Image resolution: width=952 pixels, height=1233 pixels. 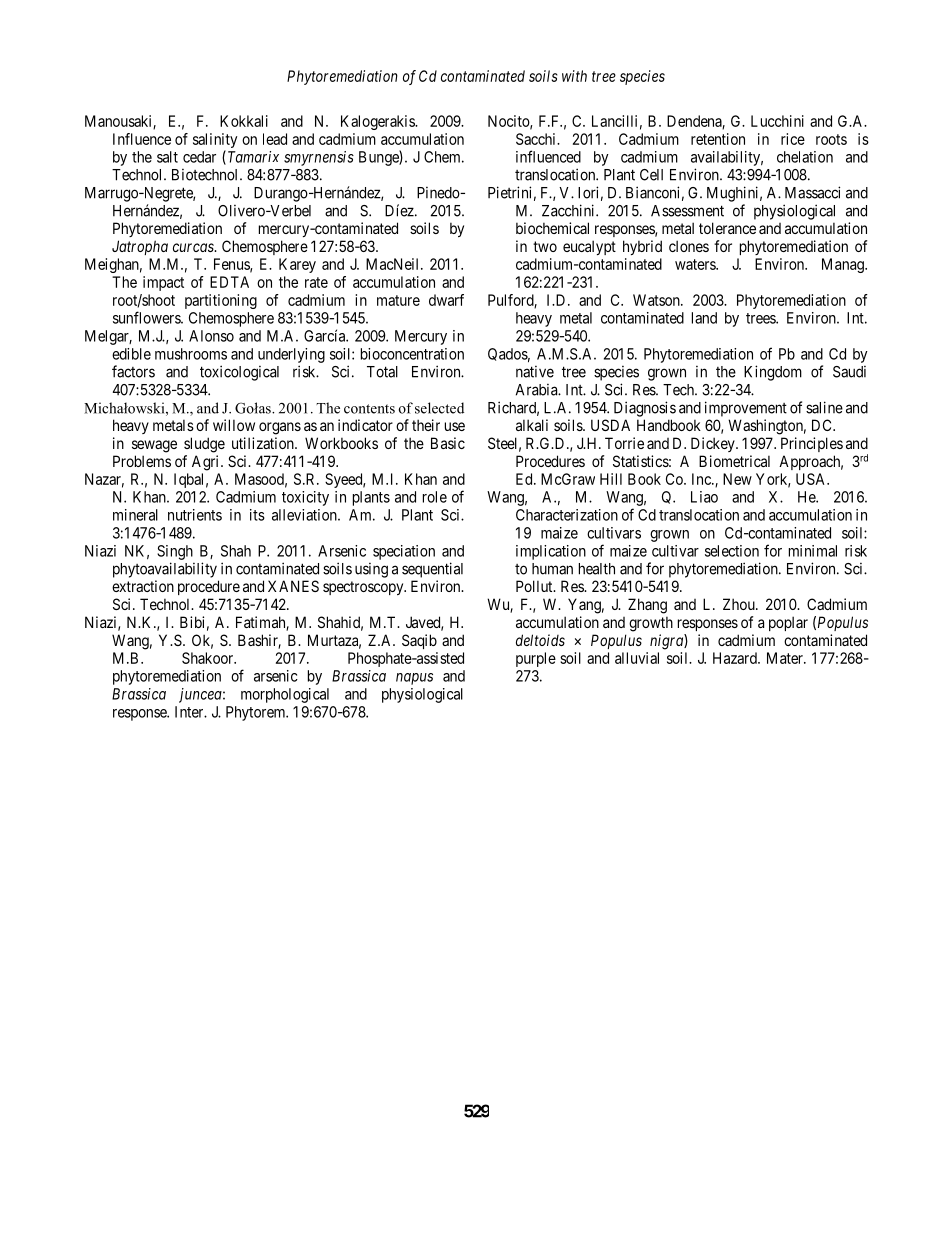 What do you see at coordinates (215, 140) in the page?
I see `salinity` at bounding box center [215, 140].
